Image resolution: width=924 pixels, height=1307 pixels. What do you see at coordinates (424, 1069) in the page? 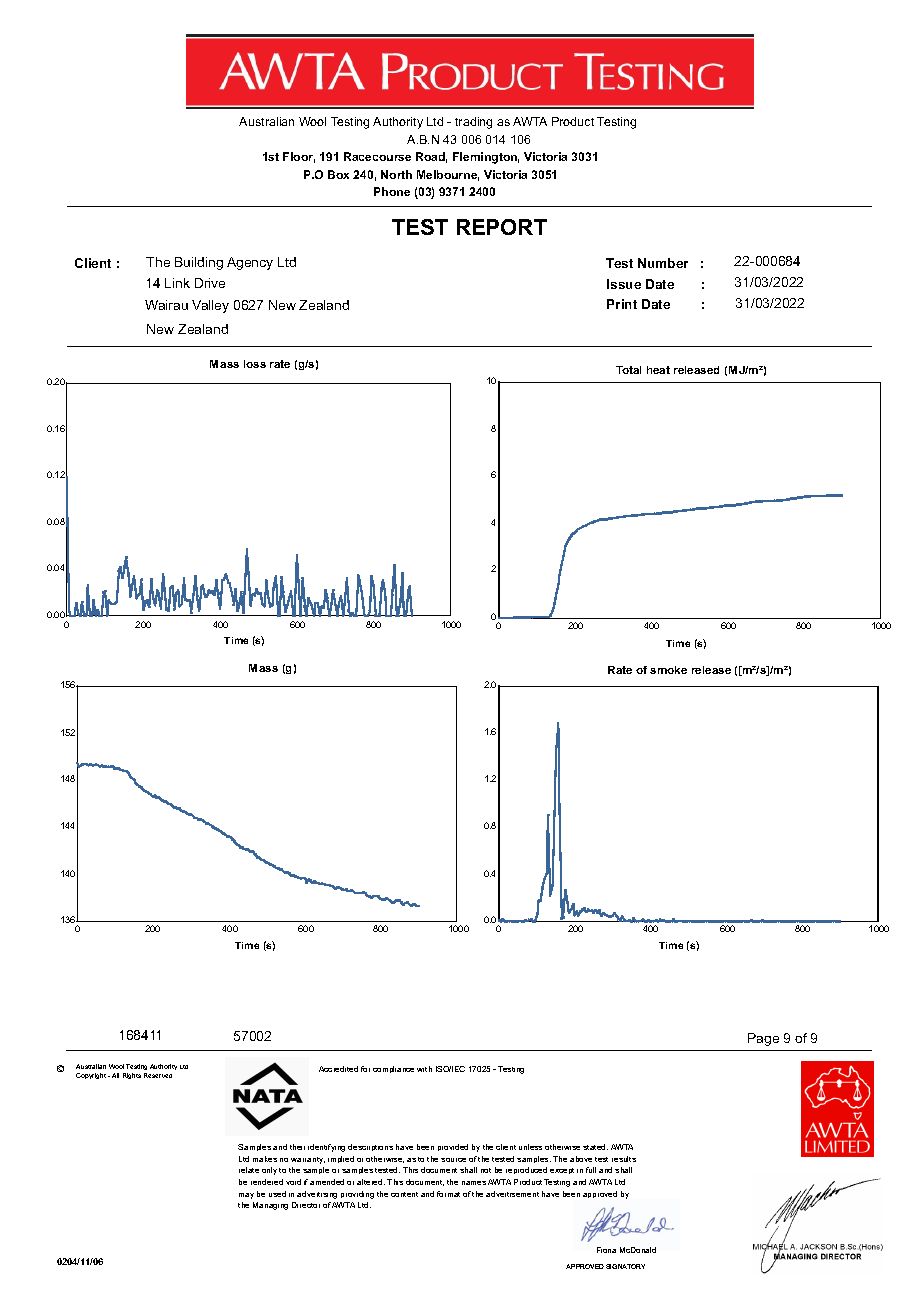
I see `with` at bounding box center [424, 1069].
